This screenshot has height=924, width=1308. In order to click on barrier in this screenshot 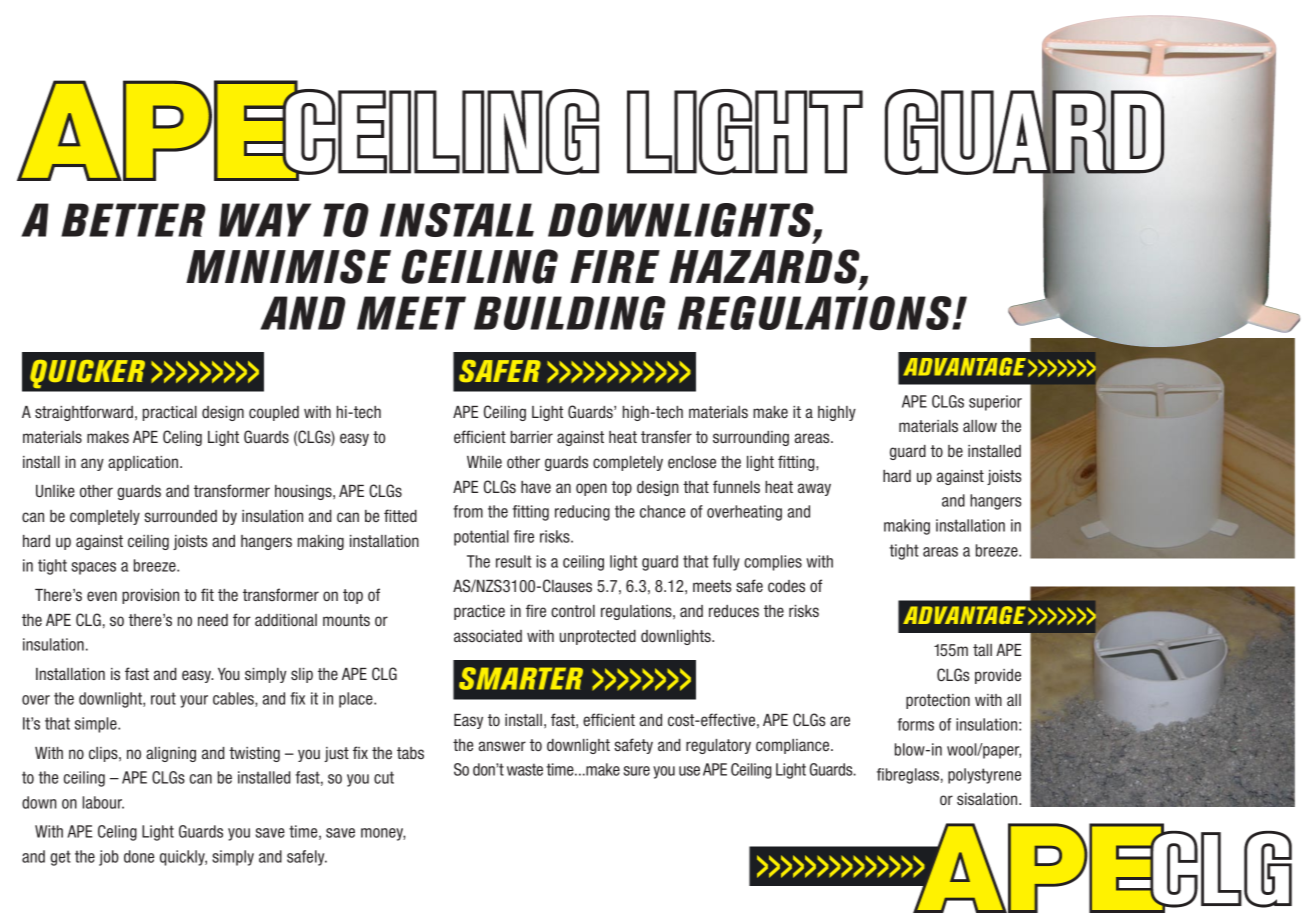, I will do `click(532, 437)`.
